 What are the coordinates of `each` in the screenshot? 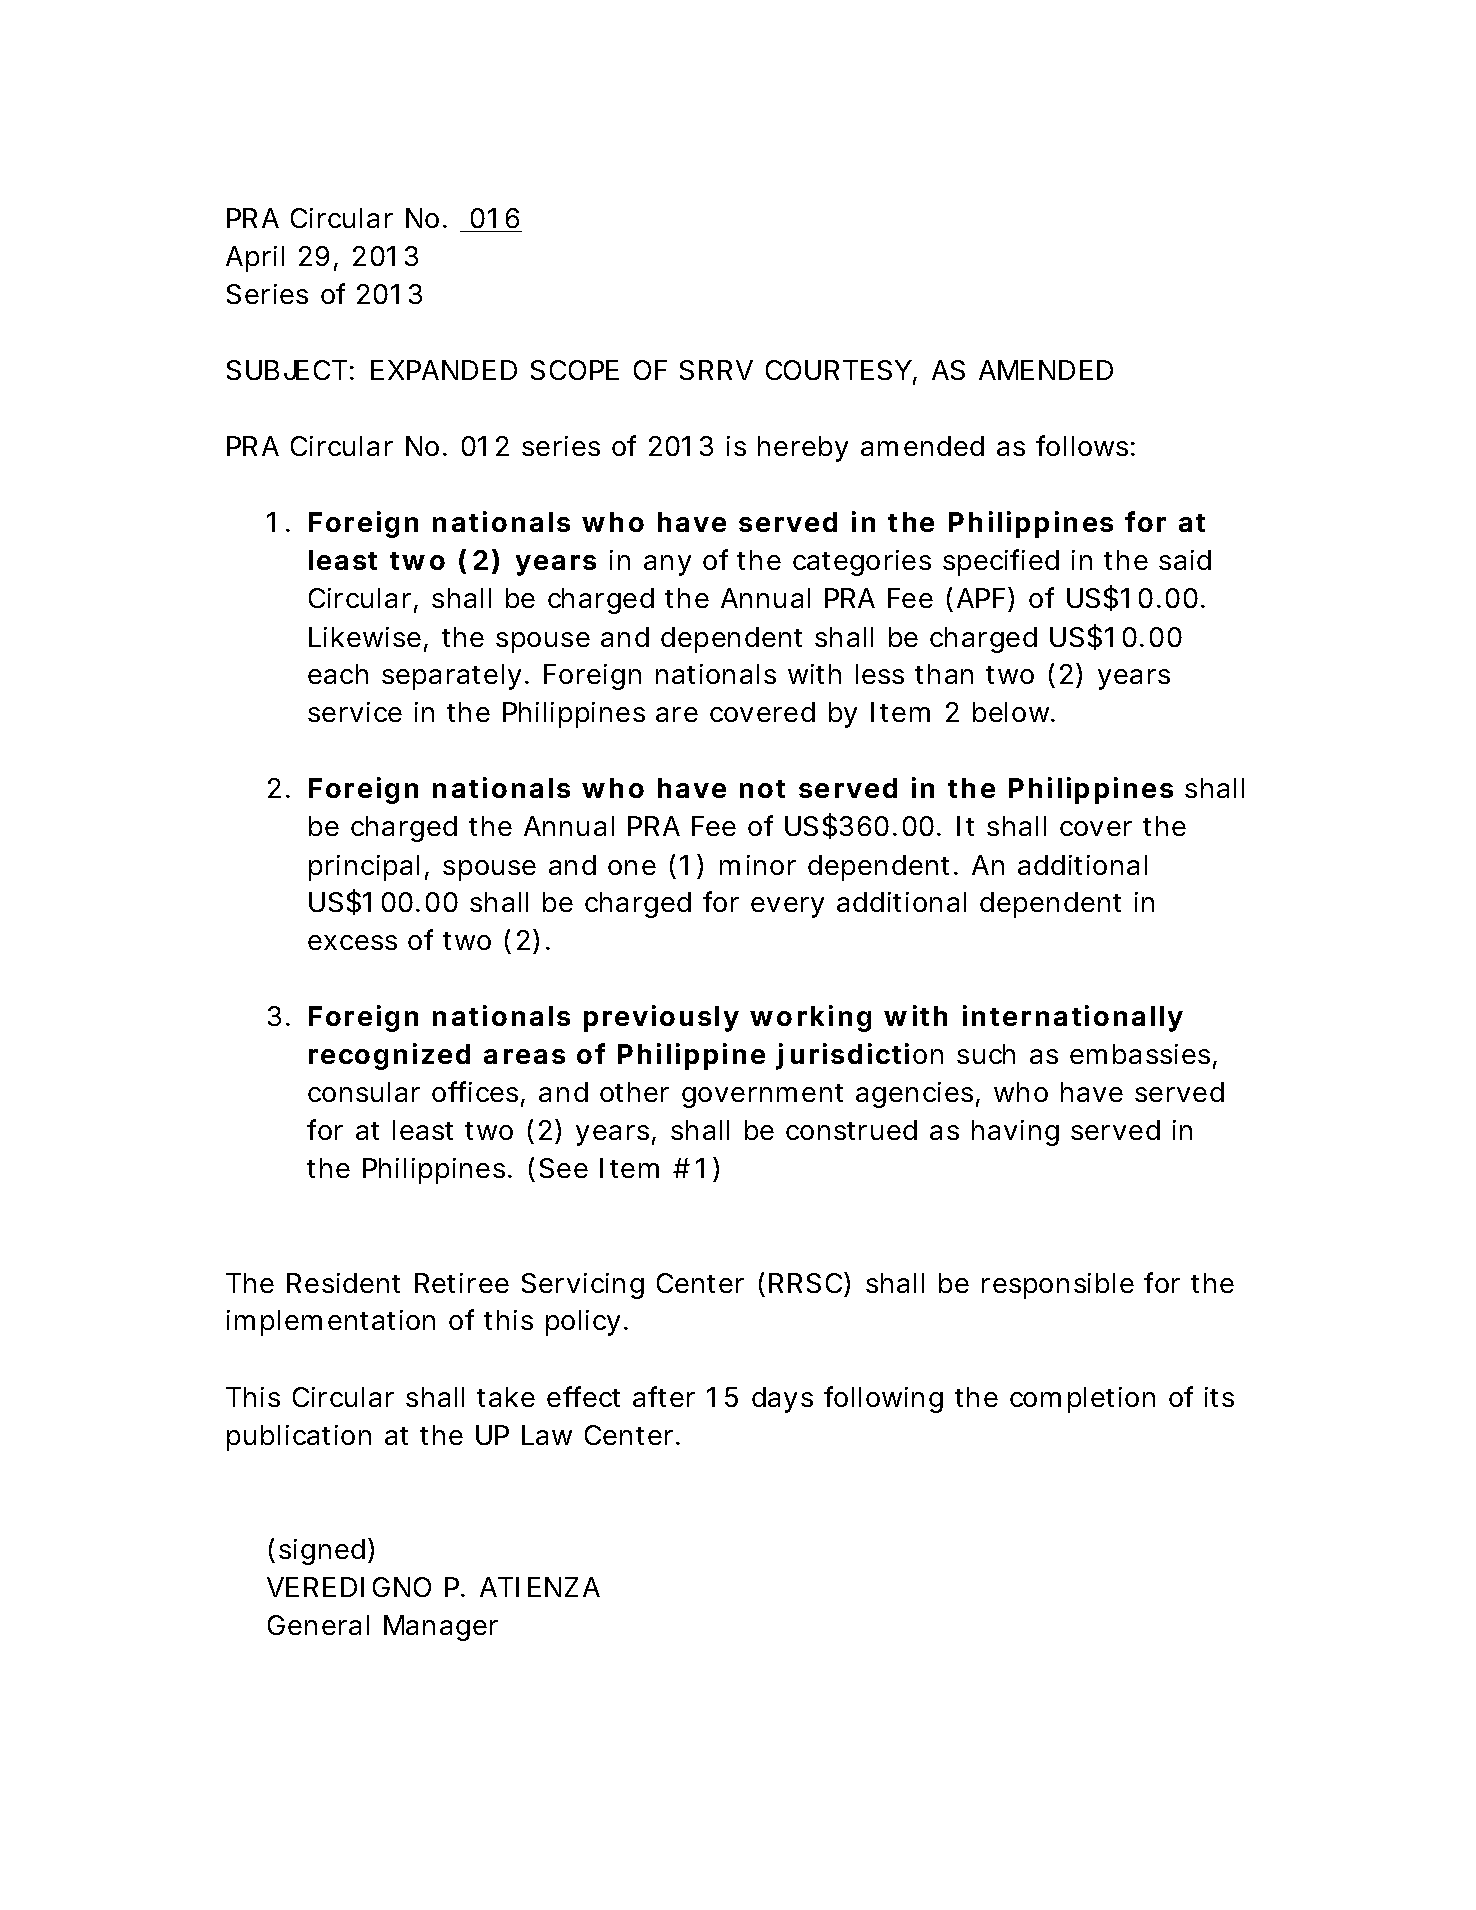 It's located at (338, 674).
